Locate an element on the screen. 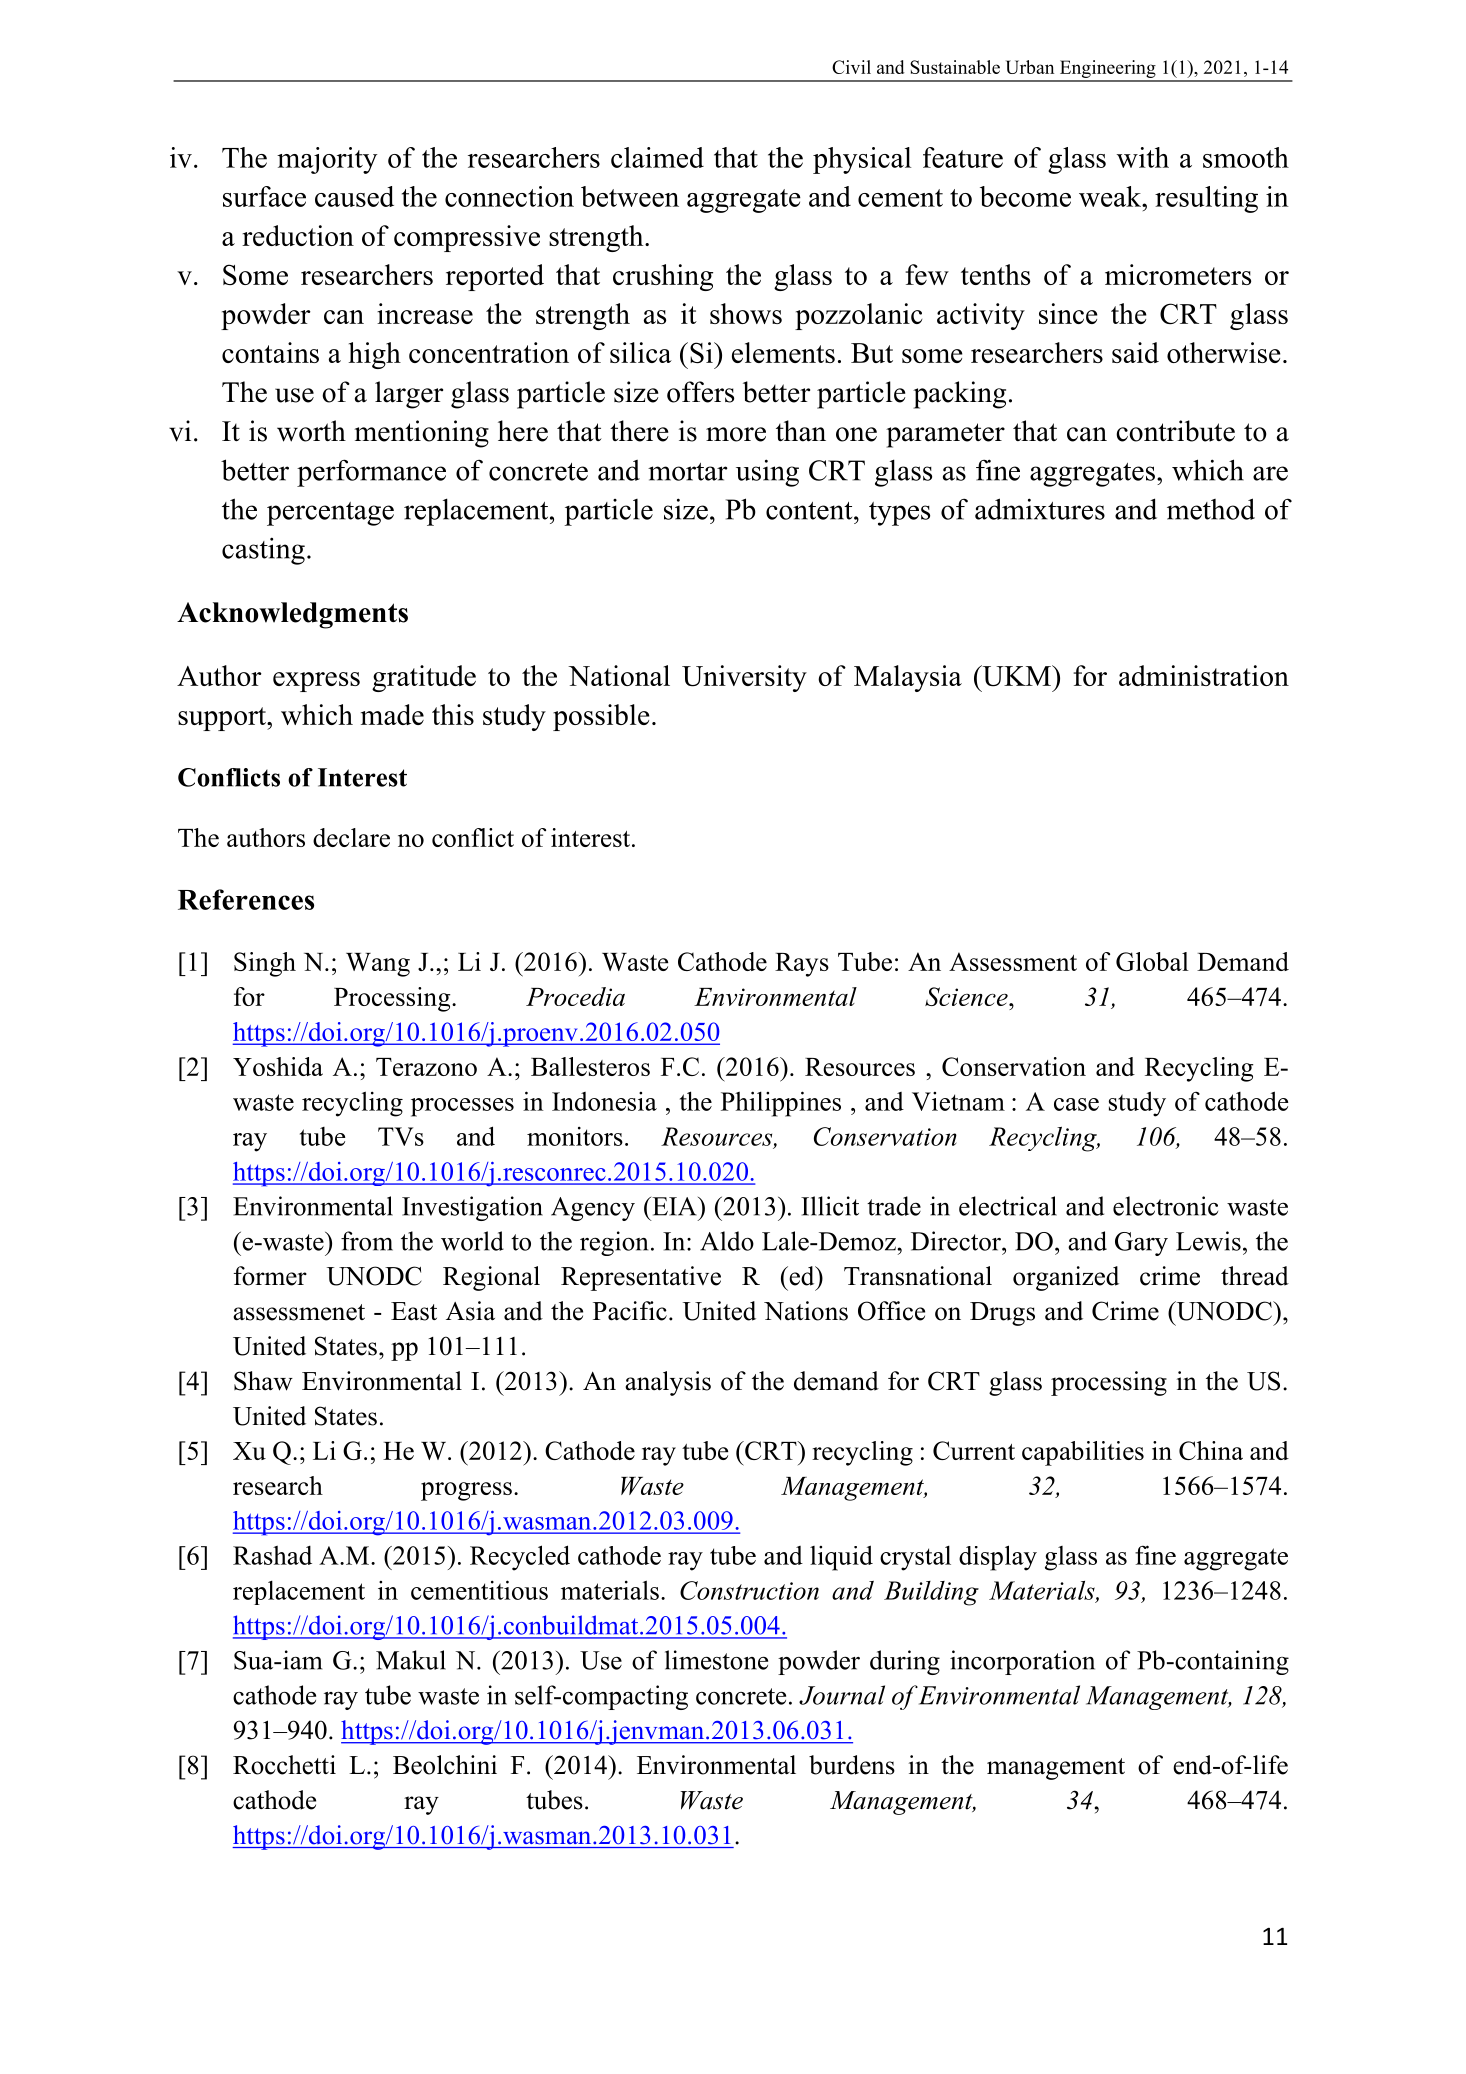 The width and height of the screenshot is (1466, 2074). with is located at coordinates (1143, 157).
